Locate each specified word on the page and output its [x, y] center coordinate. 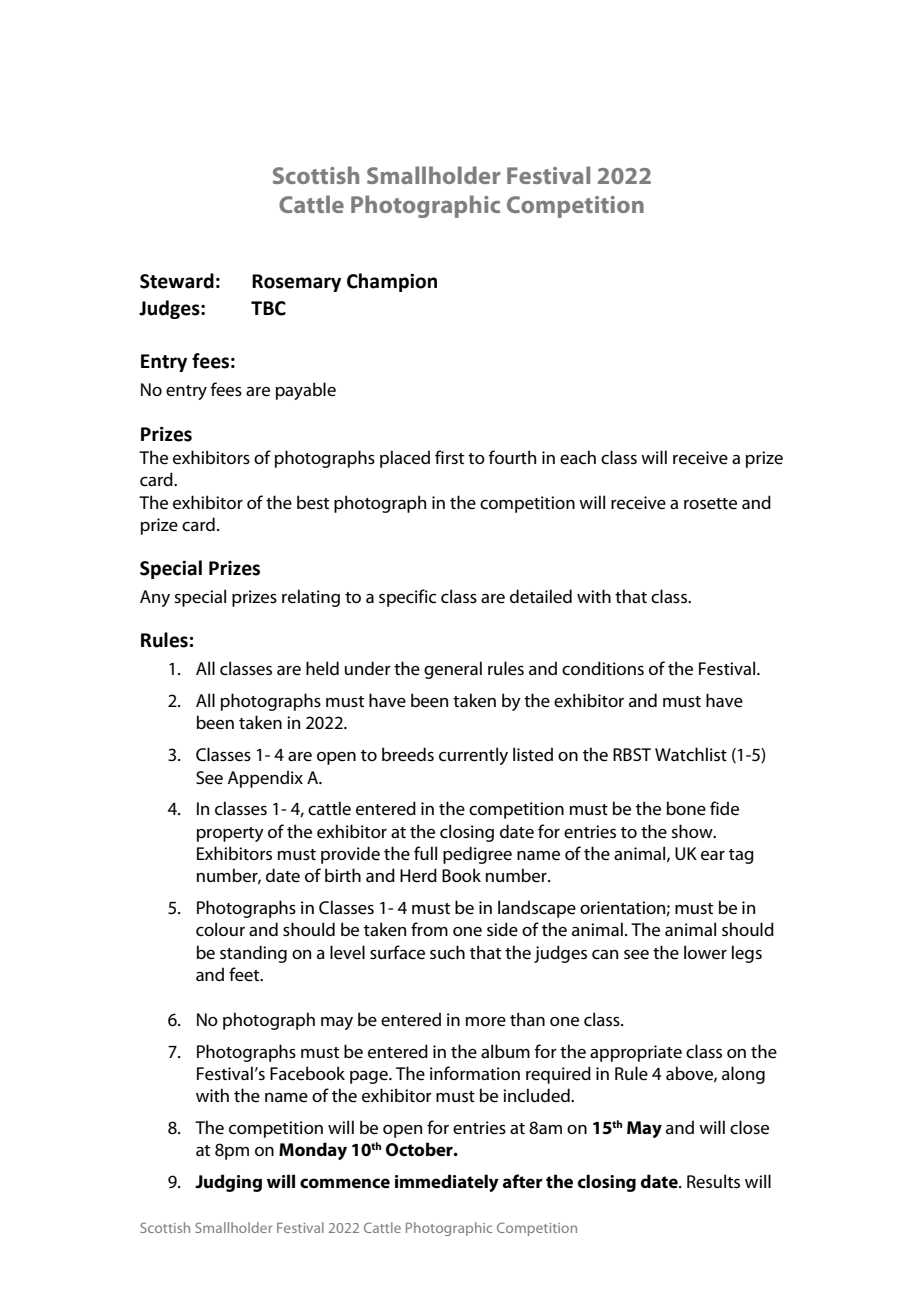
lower [705, 952]
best [313, 502]
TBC [268, 308]
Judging [228, 1183]
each [578, 457]
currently [473, 756]
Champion [392, 282]
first [449, 457]
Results [713, 1181]
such [447, 952]
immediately [447, 1183]
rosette [710, 504]
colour [220, 929]
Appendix [265, 779]
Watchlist [691, 754]
